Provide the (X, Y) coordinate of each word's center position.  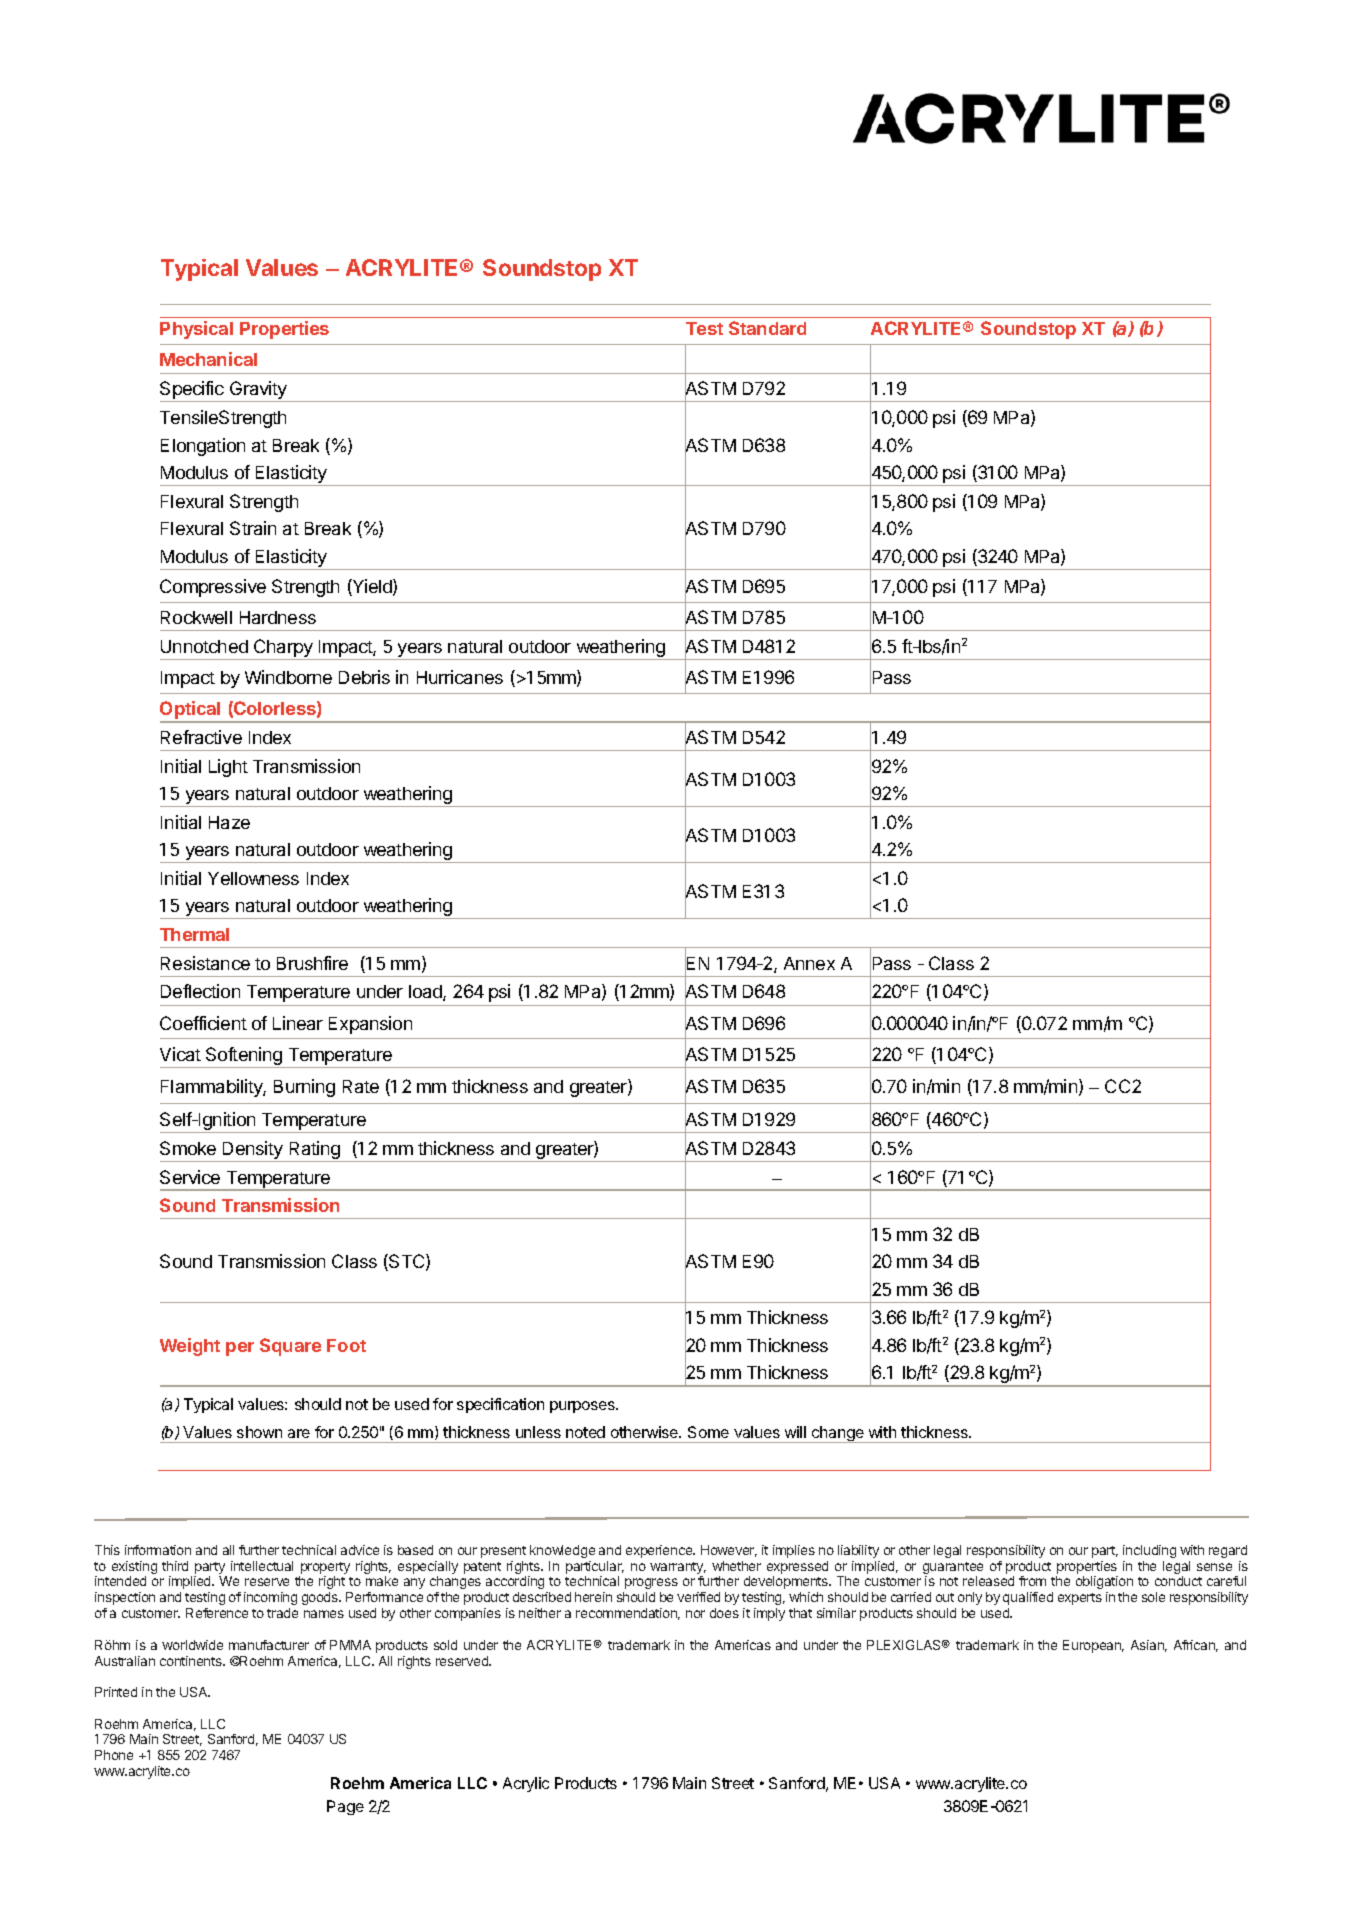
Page (345, 1807)
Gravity (258, 391)
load (426, 993)
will (795, 1432)
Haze (229, 822)
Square (290, 1347)
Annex (809, 963)
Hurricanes (460, 677)
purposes (583, 1407)
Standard (767, 328)
